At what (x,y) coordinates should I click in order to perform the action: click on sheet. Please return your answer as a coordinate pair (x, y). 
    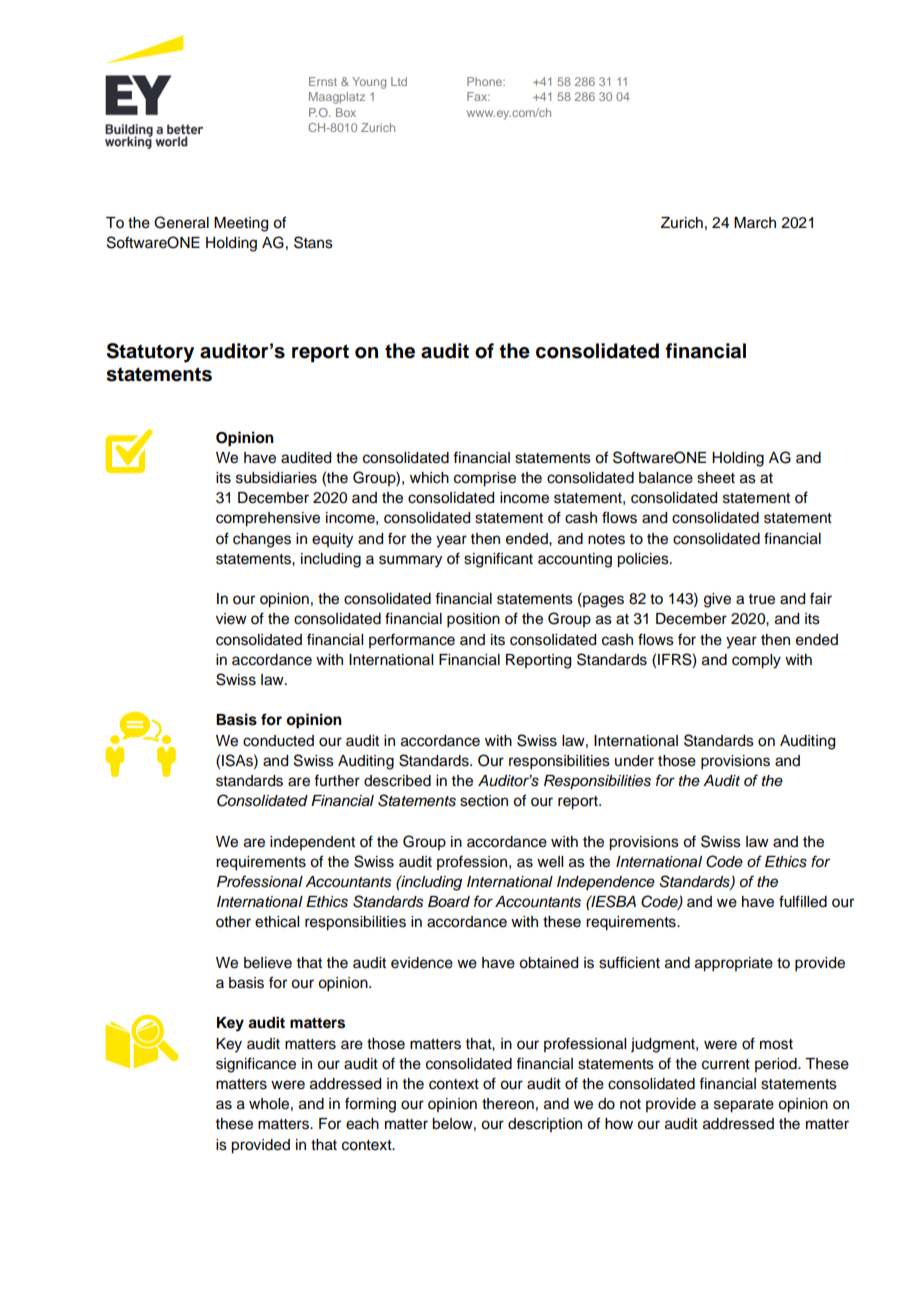
    Looking at the image, I should click on (716, 478).
